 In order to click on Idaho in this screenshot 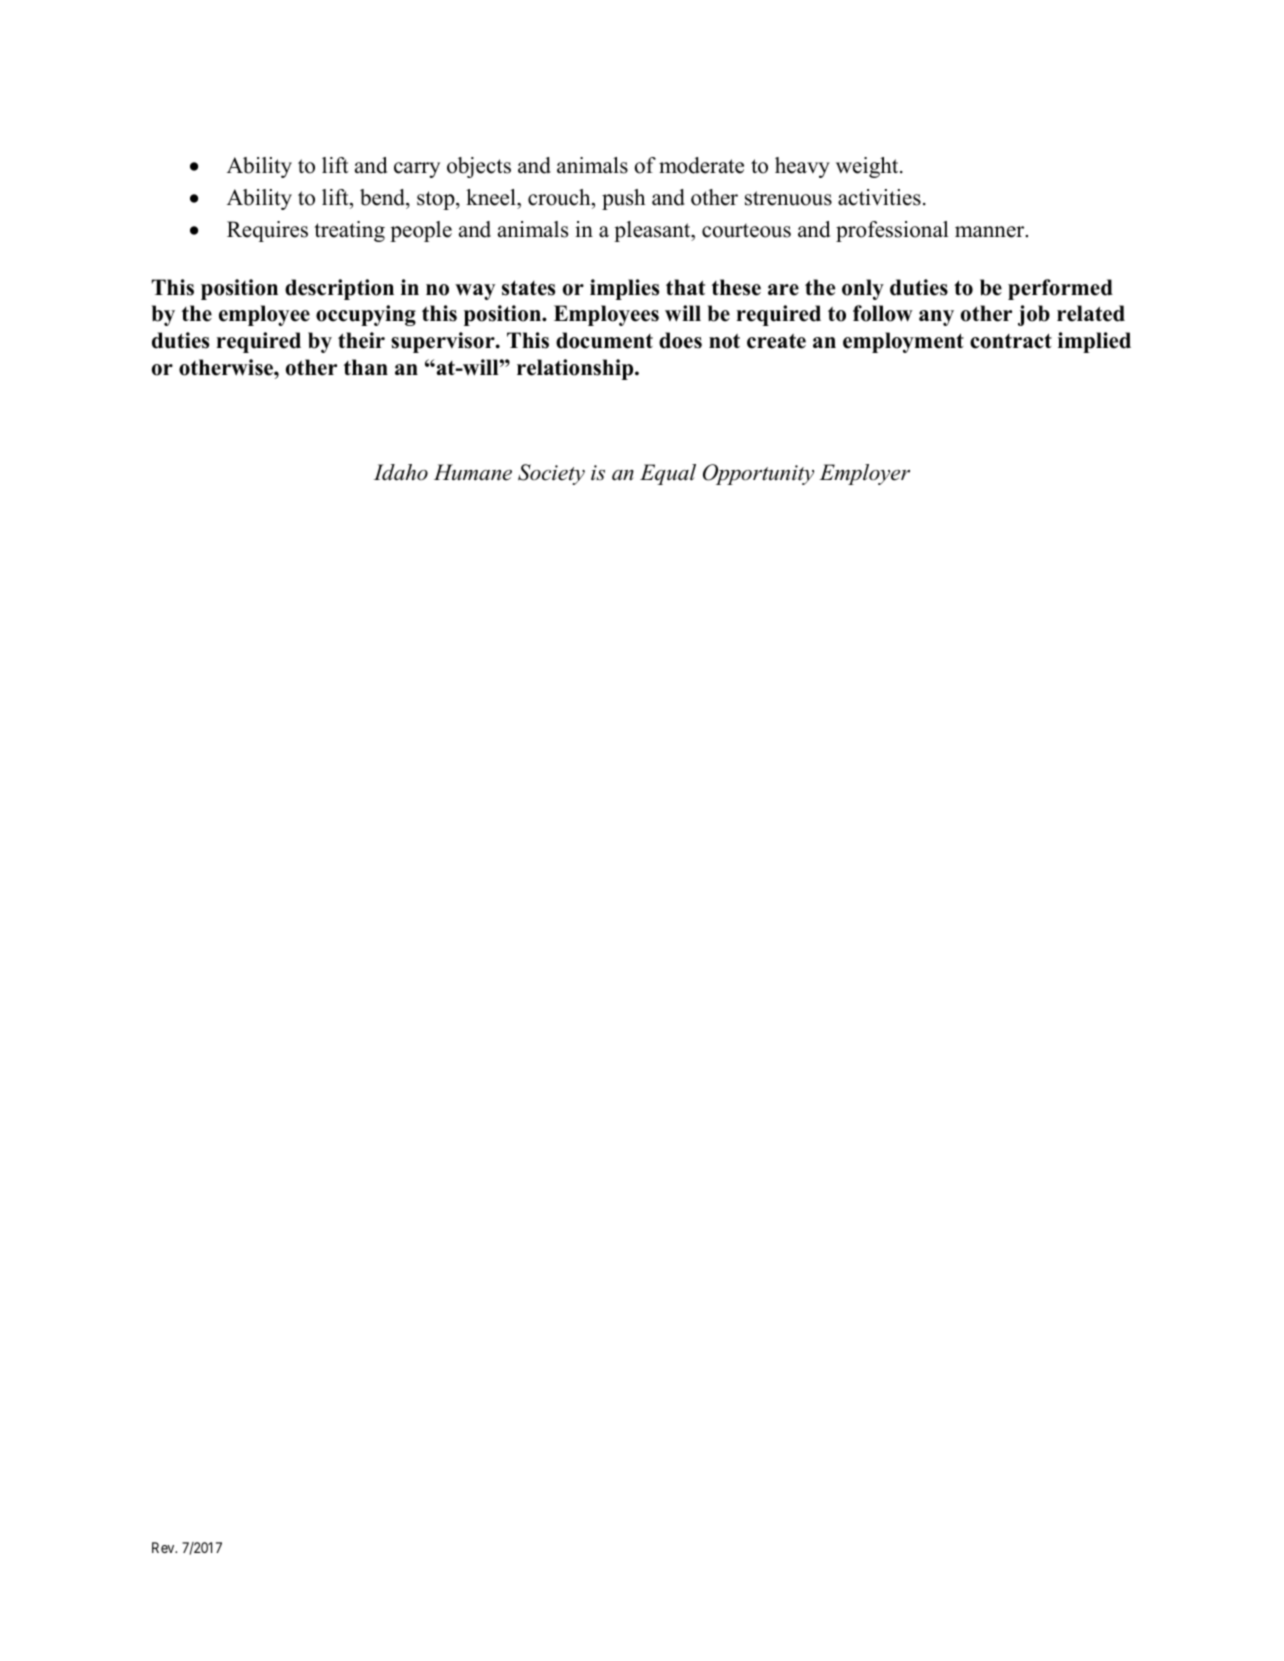, I will do `click(401, 472)`.
